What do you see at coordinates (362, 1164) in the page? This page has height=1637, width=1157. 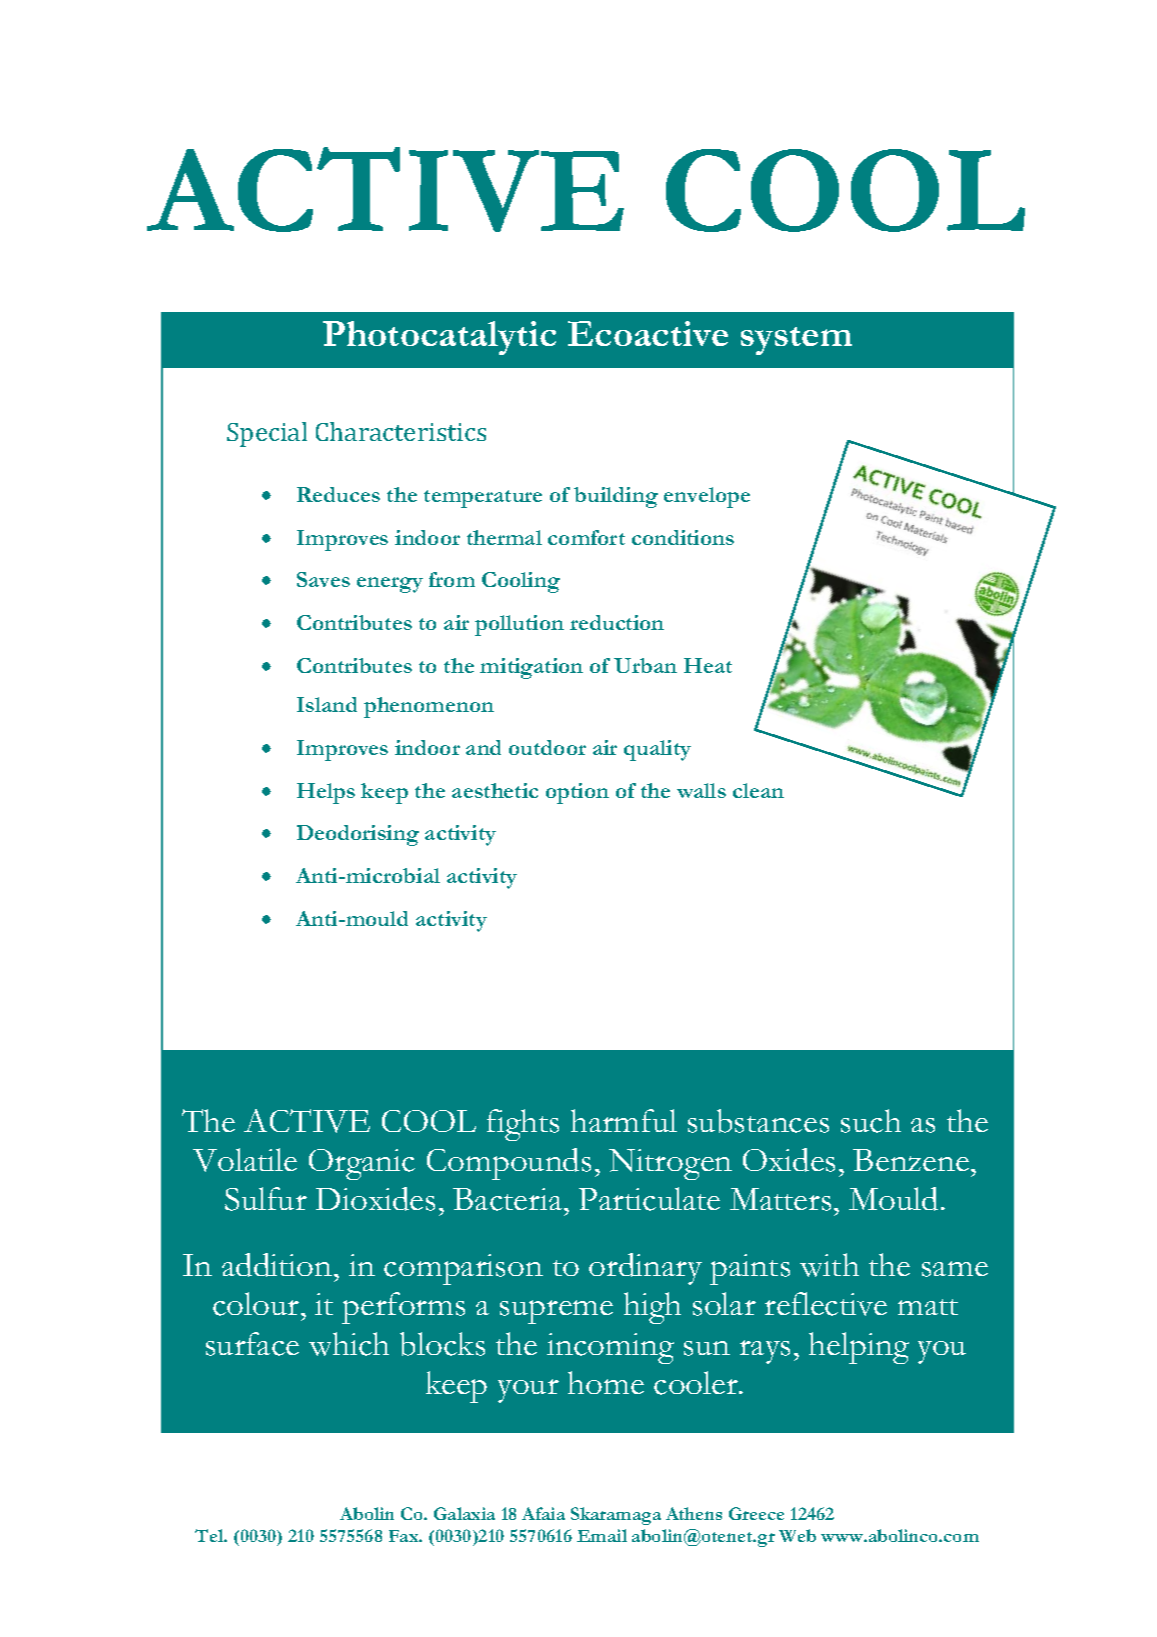 I see `Organic` at bounding box center [362, 1164].
